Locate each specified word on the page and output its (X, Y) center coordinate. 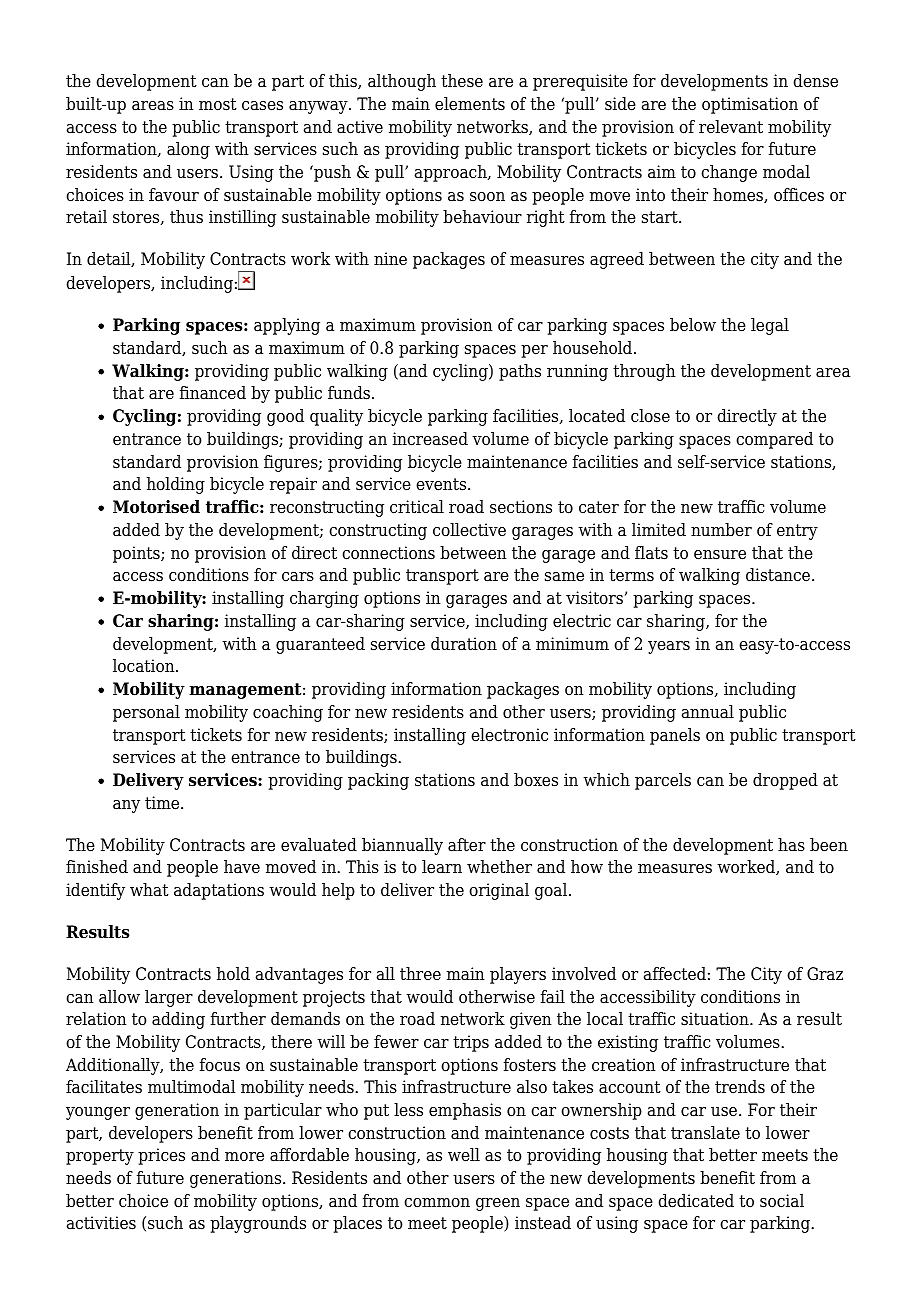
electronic (509, 735)
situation (716, 1019)
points (137, 554)
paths (520, 372)
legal (770, 326)
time (163, 803)
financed (213, 393)
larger (169, 998)
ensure (720, 555)
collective (469, 530)
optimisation (750, 105)
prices (161, 1156)
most (218, 104)
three (420, 974)
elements (470, 104)
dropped (785, 781)
